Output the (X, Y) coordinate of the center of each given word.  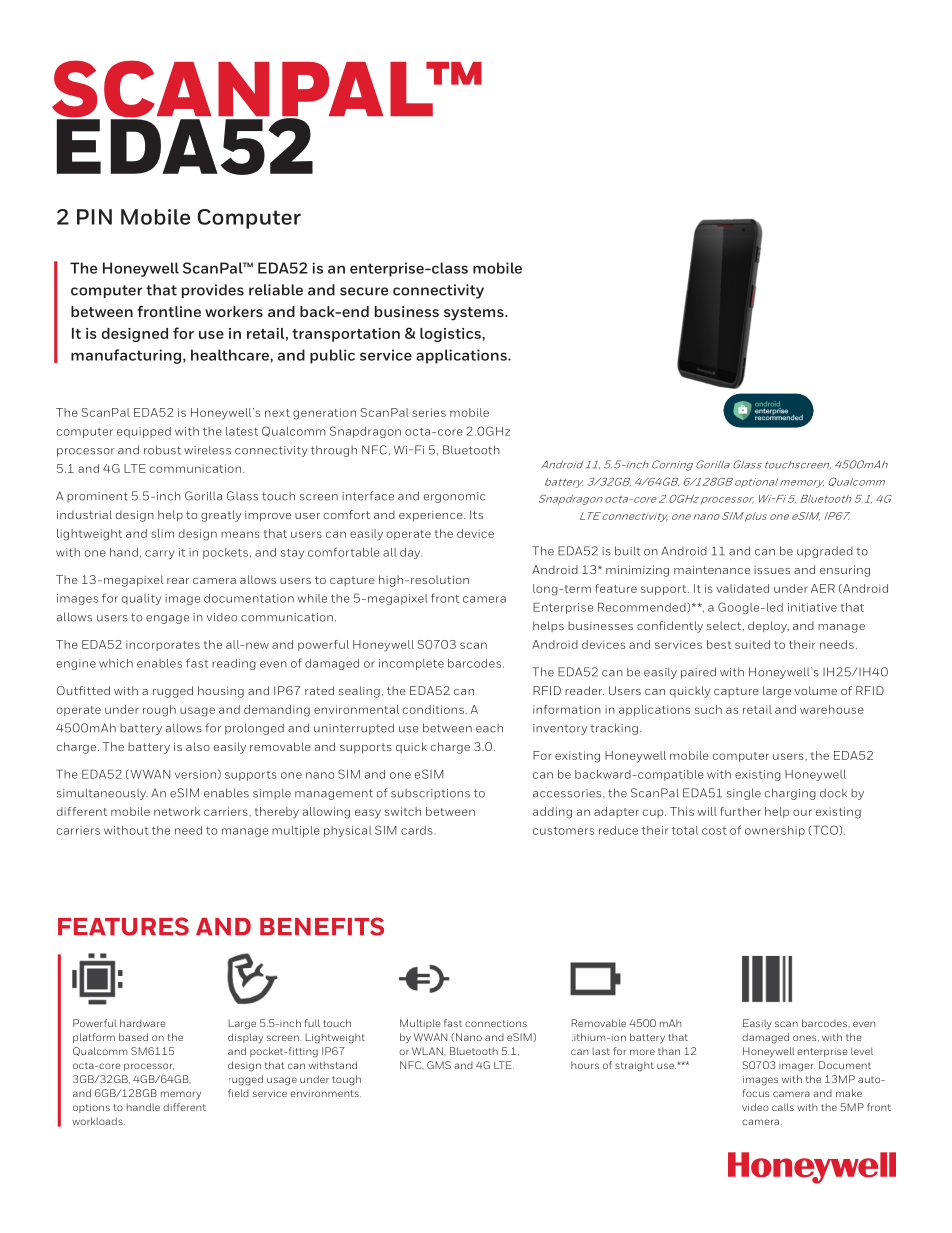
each (489, 728)
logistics (451, 335)
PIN (94, 217)
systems (475, 314)
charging (790, 794)
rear (178, 581)
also (198, 746)
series (429, 412)
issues (772, 570)
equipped (144, 432)
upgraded (825, 552)
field (238, 1093)
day (411, 553)
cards (417, 830)
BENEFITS (322, 926)
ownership (775, 831)
